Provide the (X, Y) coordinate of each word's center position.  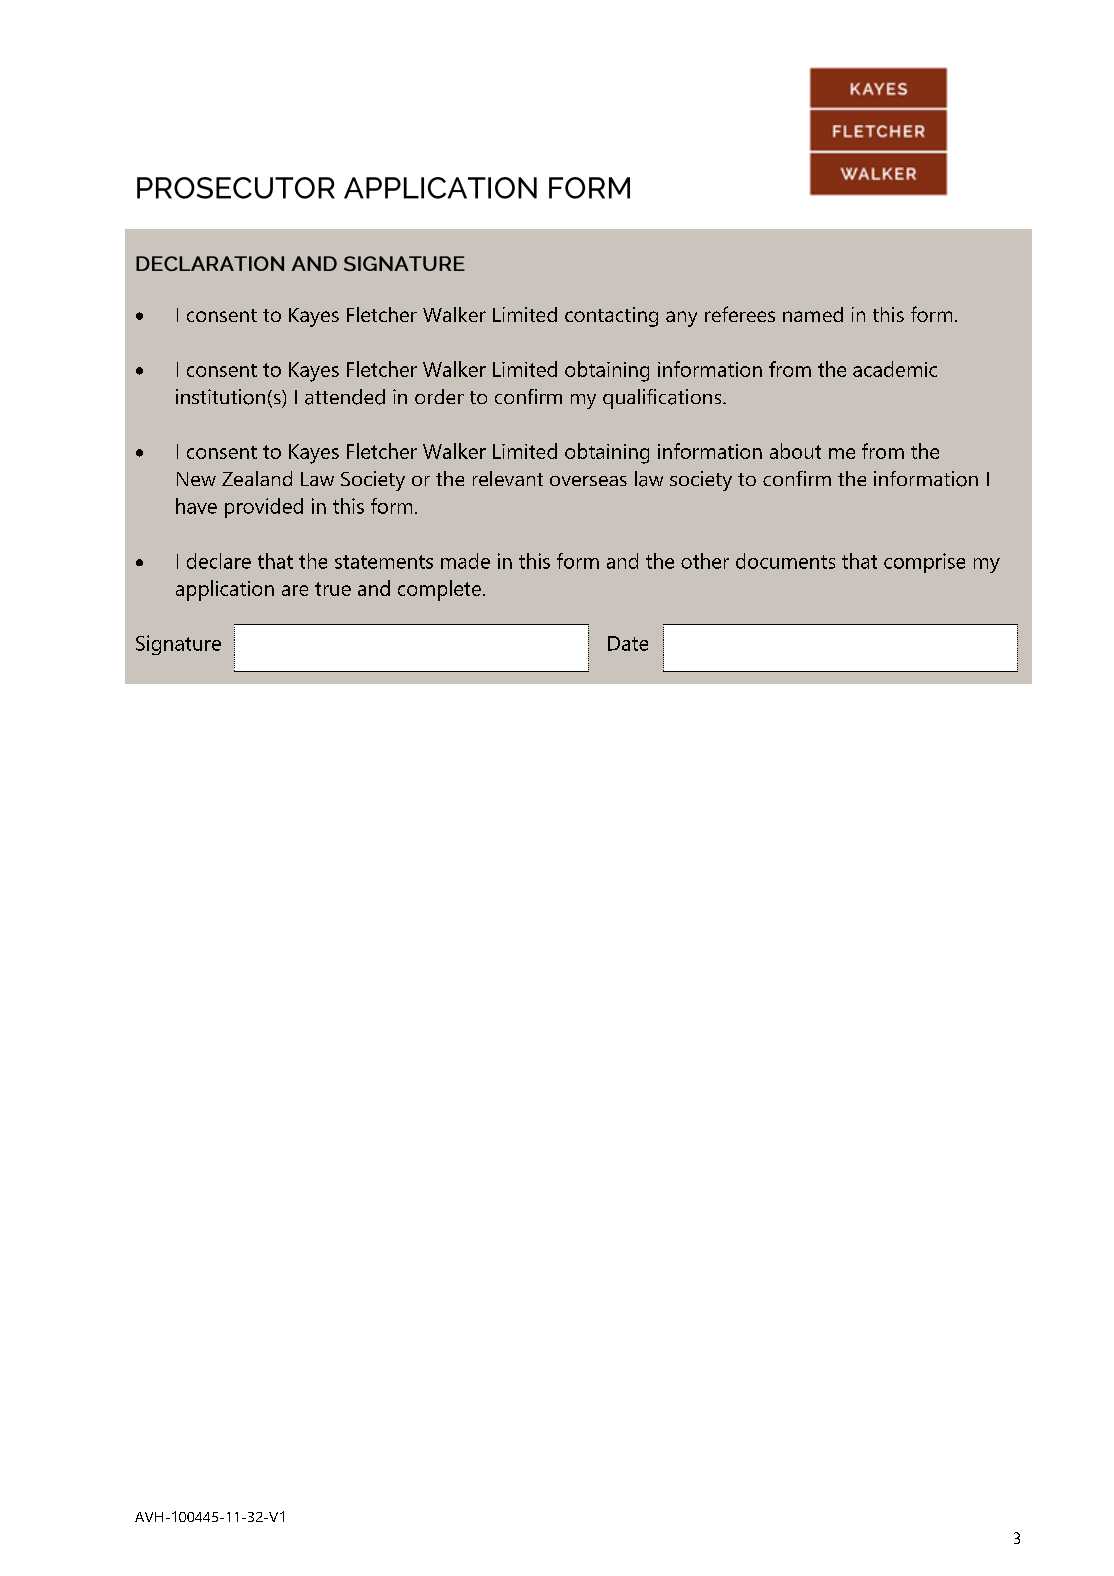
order (439, 396)
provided (264, 508)
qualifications (663, 399)
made (465, 561)
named (813, 314)
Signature (178, 645)
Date (628, 643)
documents (785, 561)
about (795, 451)
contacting (611, 317)
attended (345, 397)
